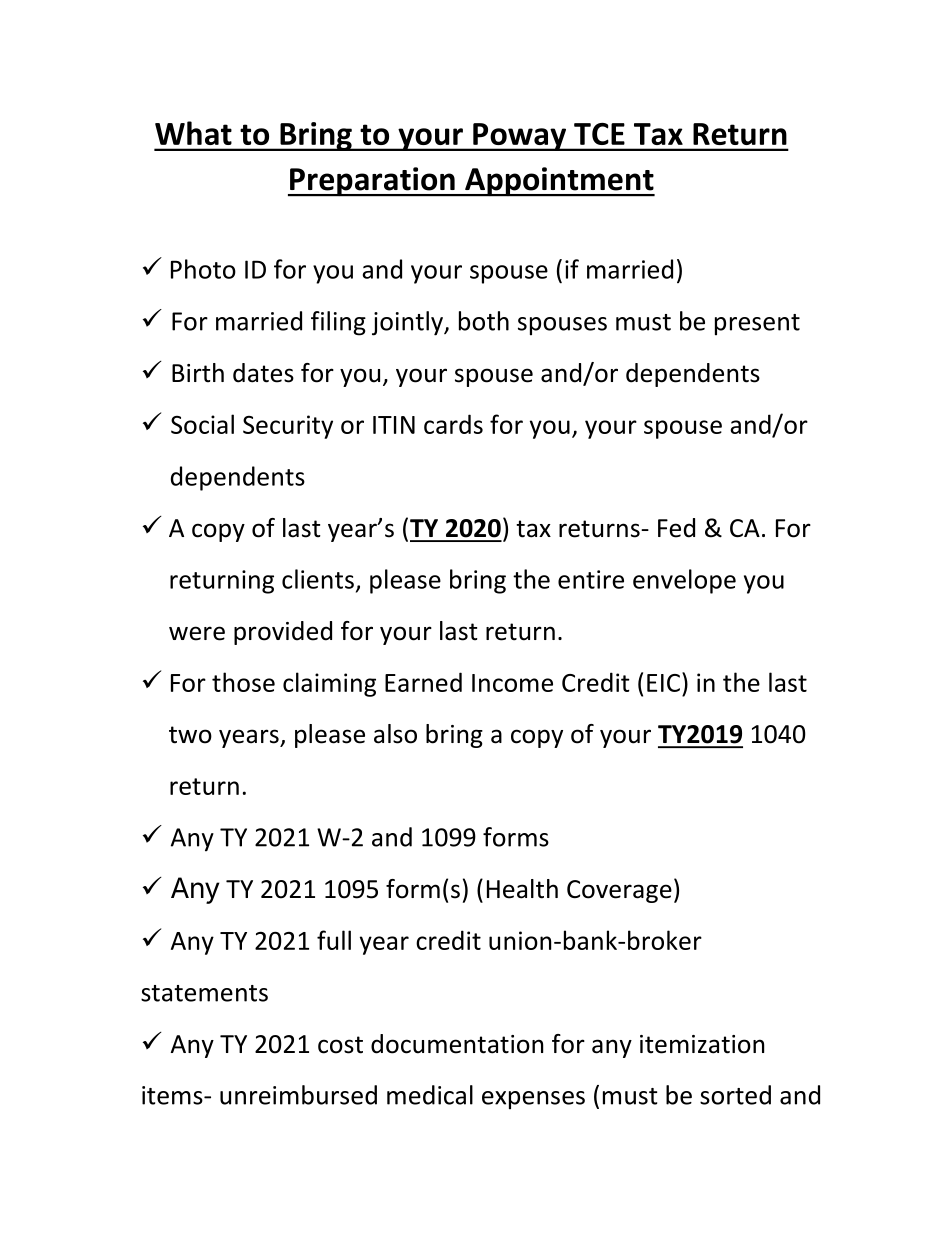 This page has width=952, height=1233. I want to click on documentation, so click(457, 1044).
